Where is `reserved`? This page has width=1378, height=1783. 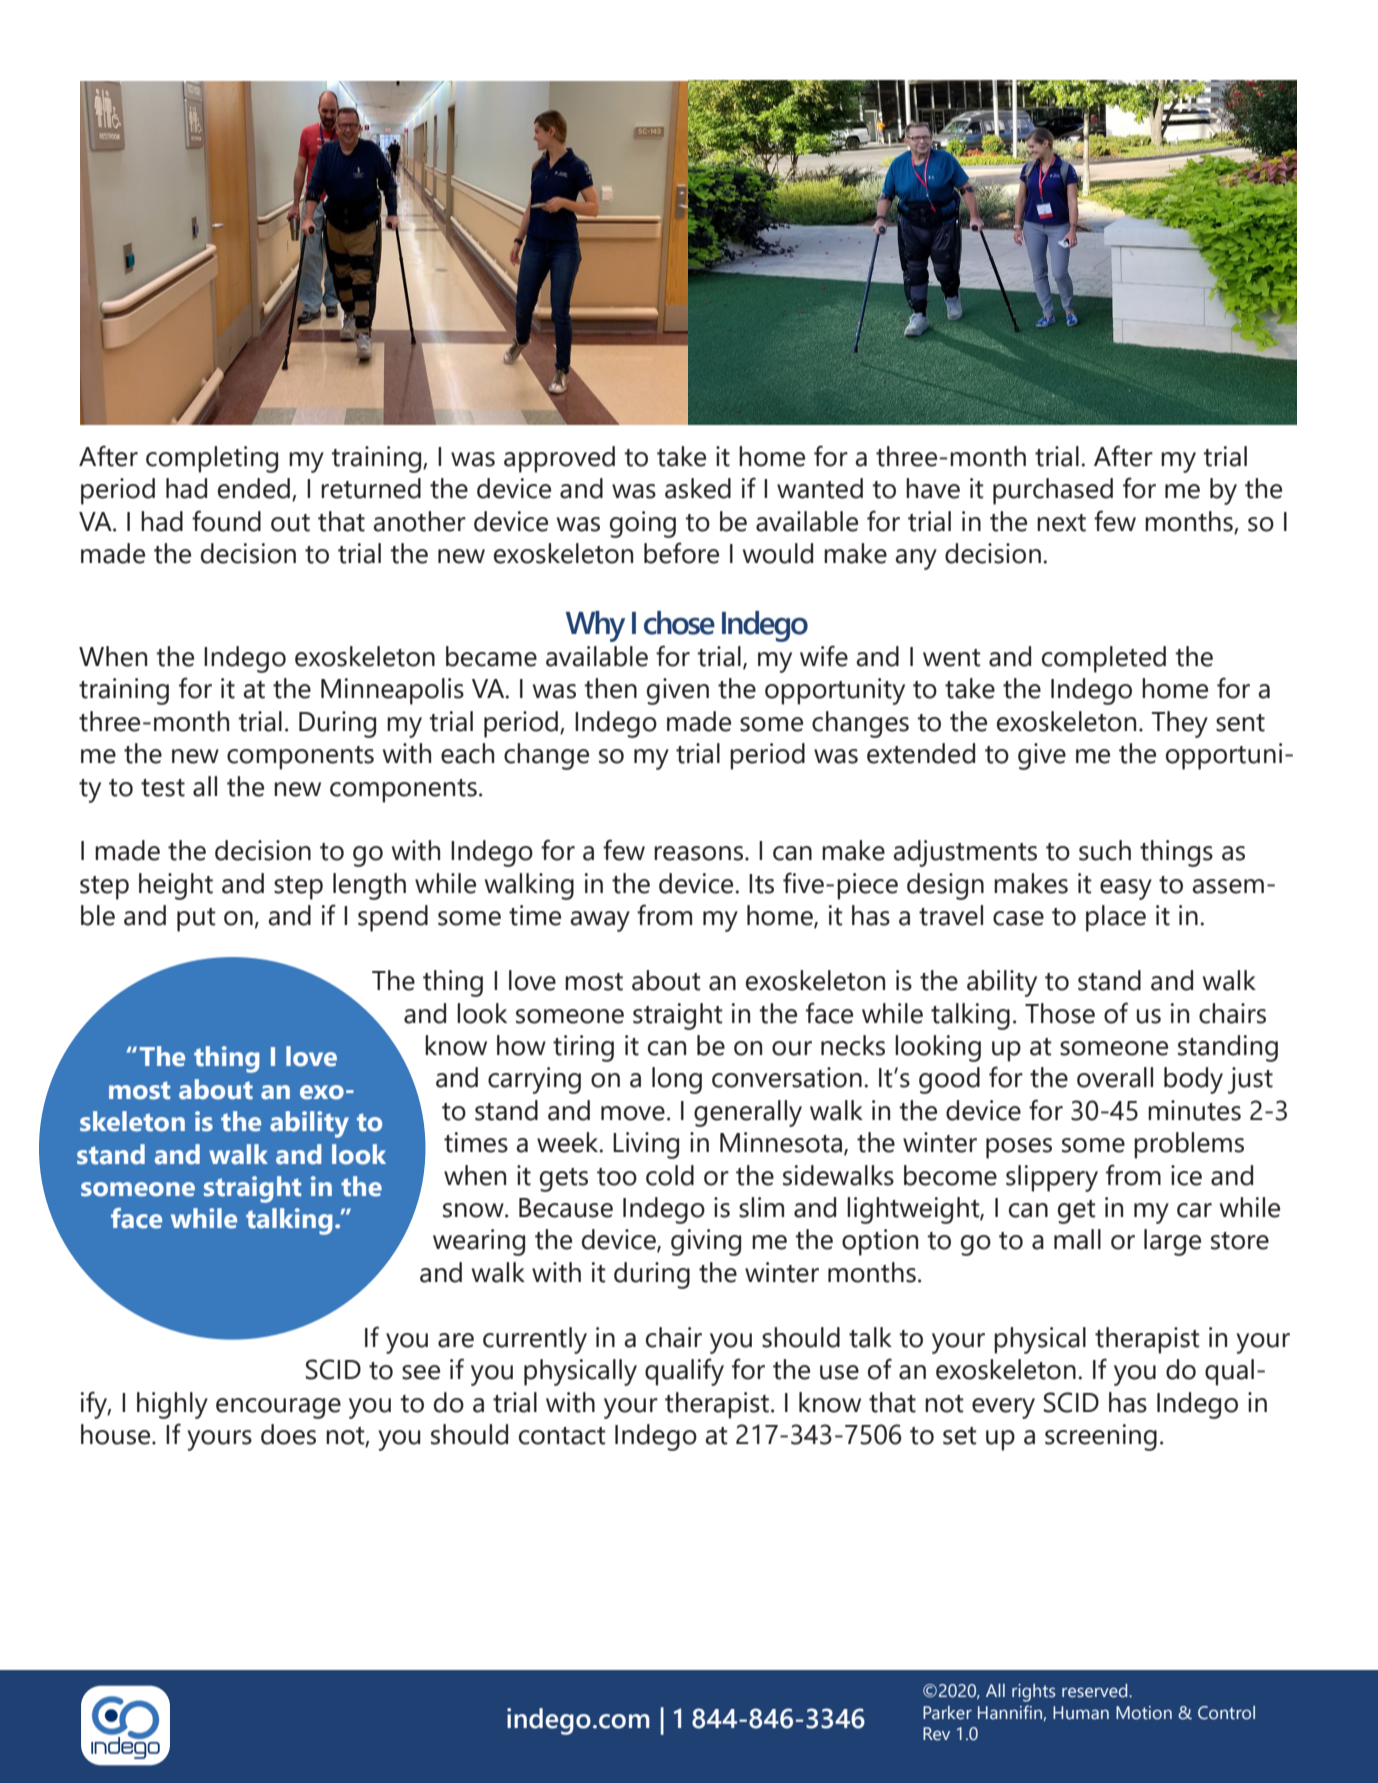
reserved is located at coordinates (1096, 1691).
